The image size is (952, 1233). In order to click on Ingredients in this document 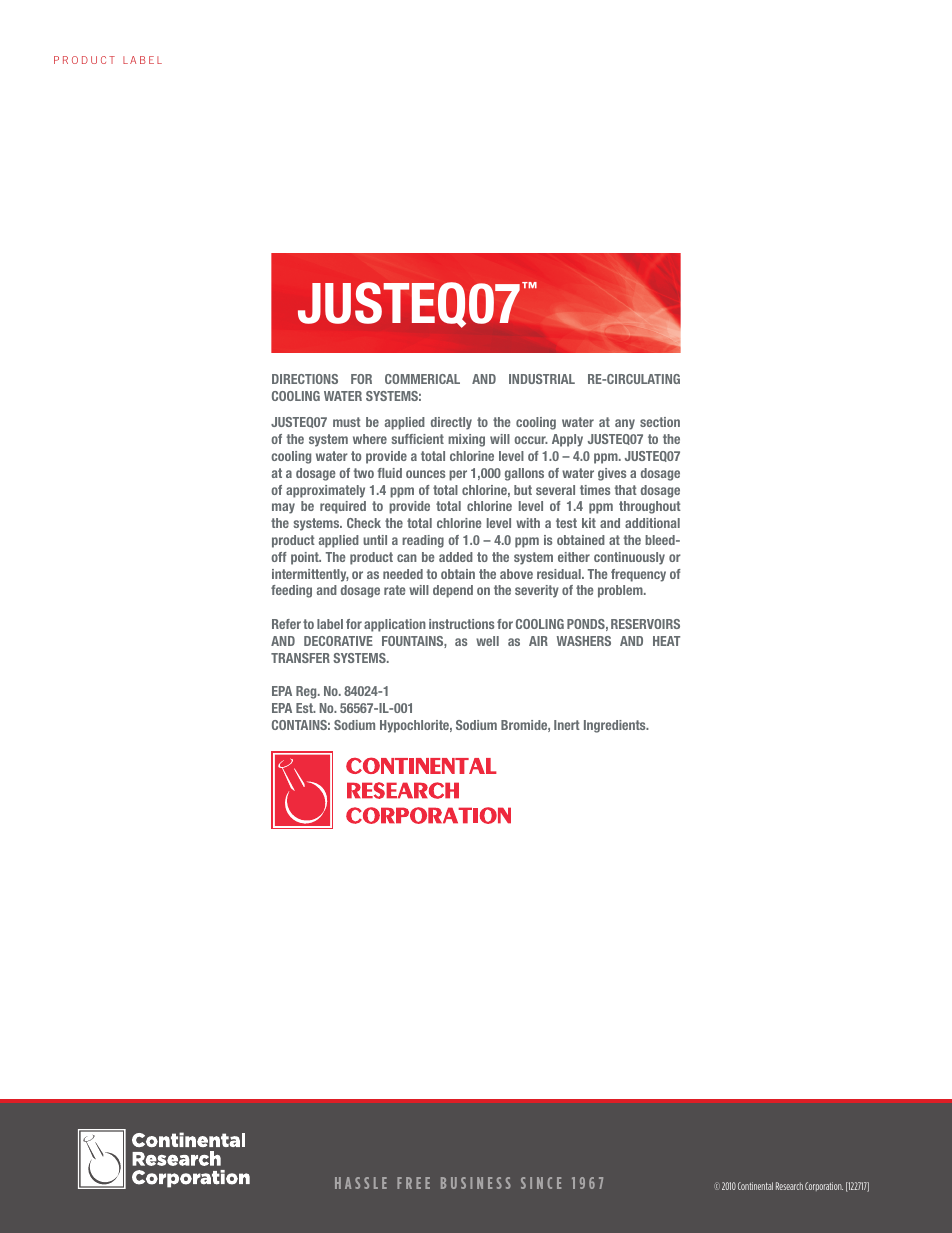, I will do `click(616, 726)`.
